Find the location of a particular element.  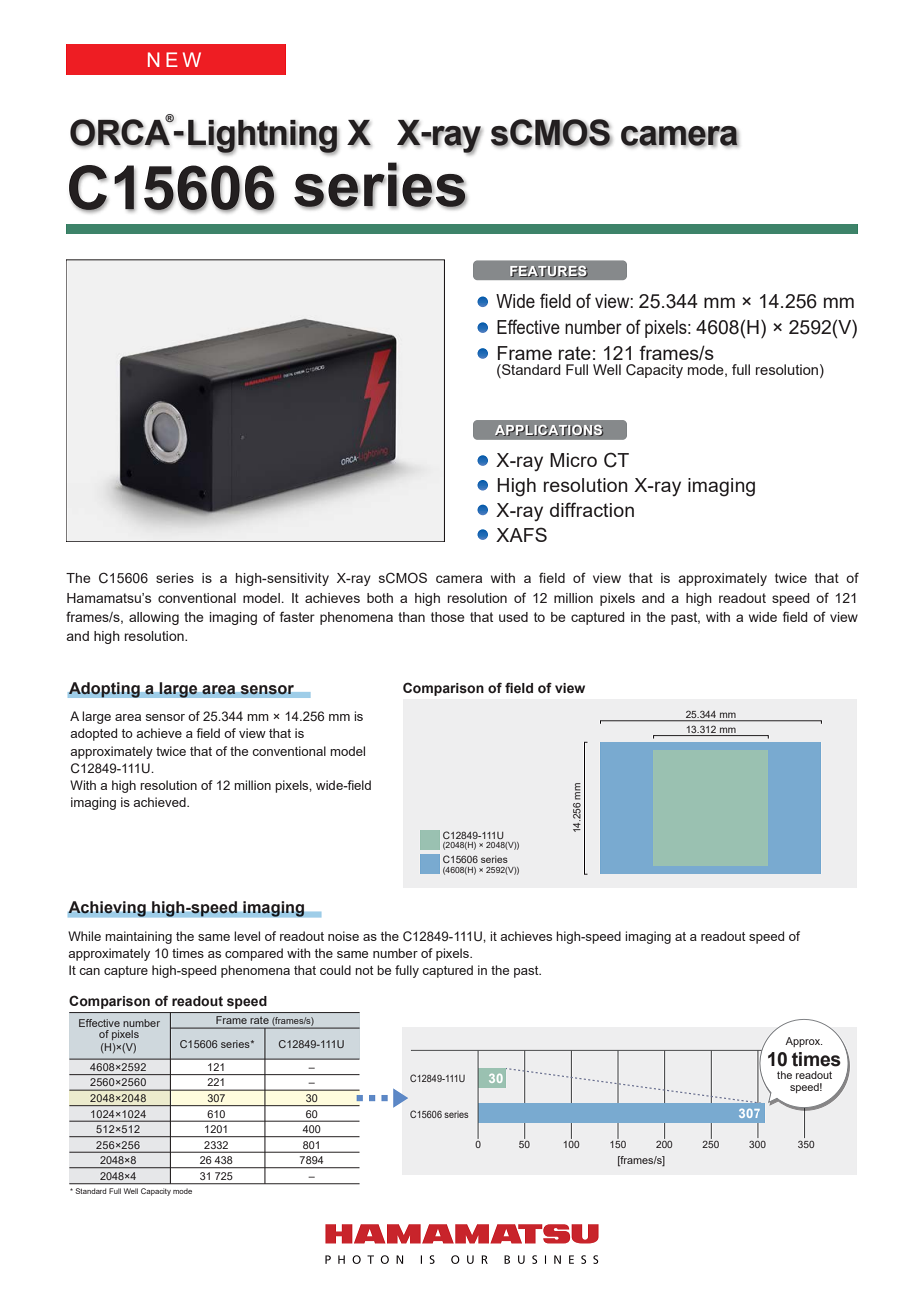

maintaining is located at coordinates (138, 937).
